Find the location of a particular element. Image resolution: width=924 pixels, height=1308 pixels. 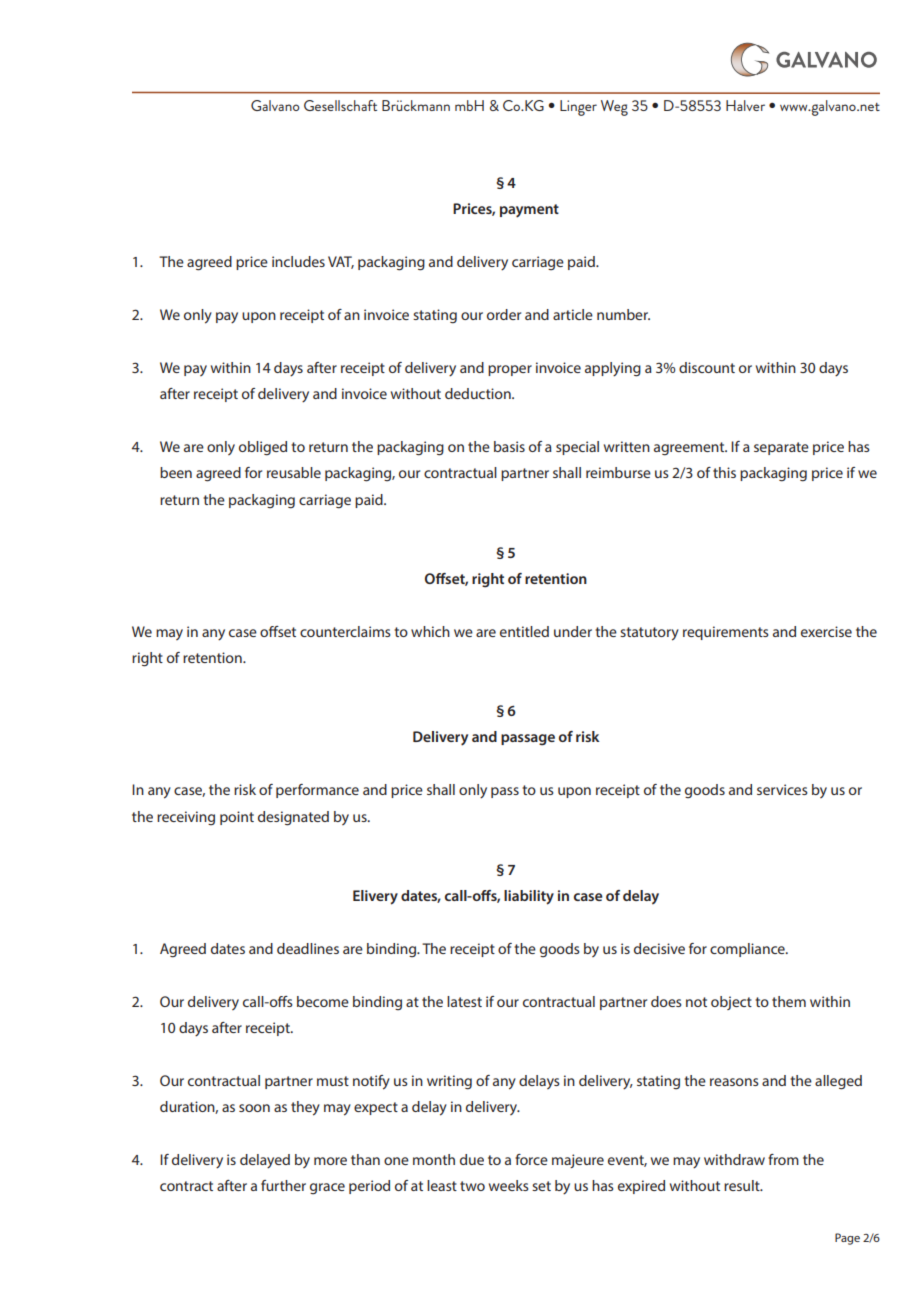

weeks is located at coordinates (509, 1185).
